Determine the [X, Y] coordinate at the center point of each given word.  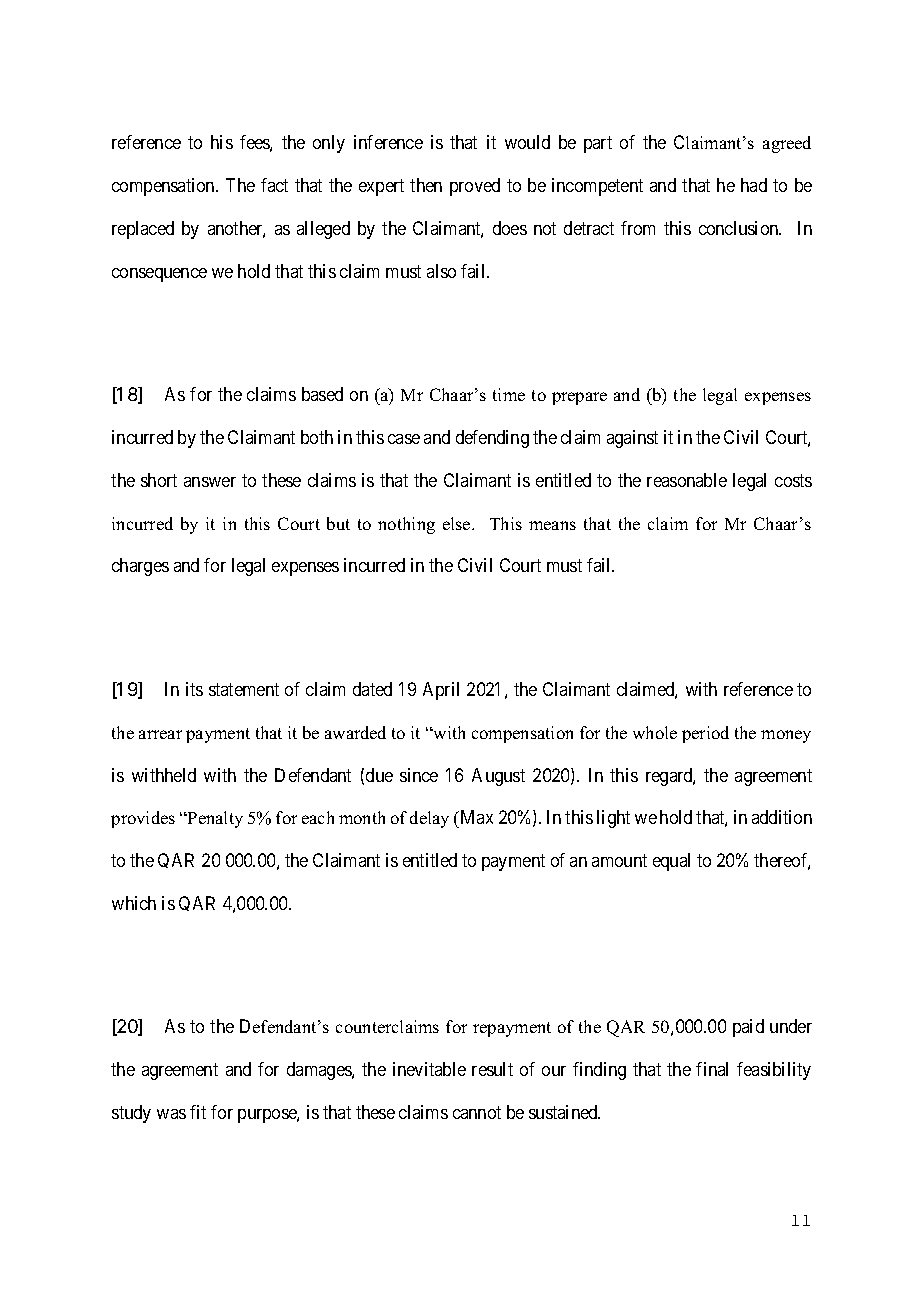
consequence [159, 275]
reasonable [687, 480]
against [632, 439]
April [441, 691]
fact [274, 185]
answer [210, 482]
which [134, 903]
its [194, 689]
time [509, 394]
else [458, 523]
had [754, 185]
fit [198, 1112]
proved [475, 187]
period [705, 734]
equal [671, 862]
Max [475, 819]
